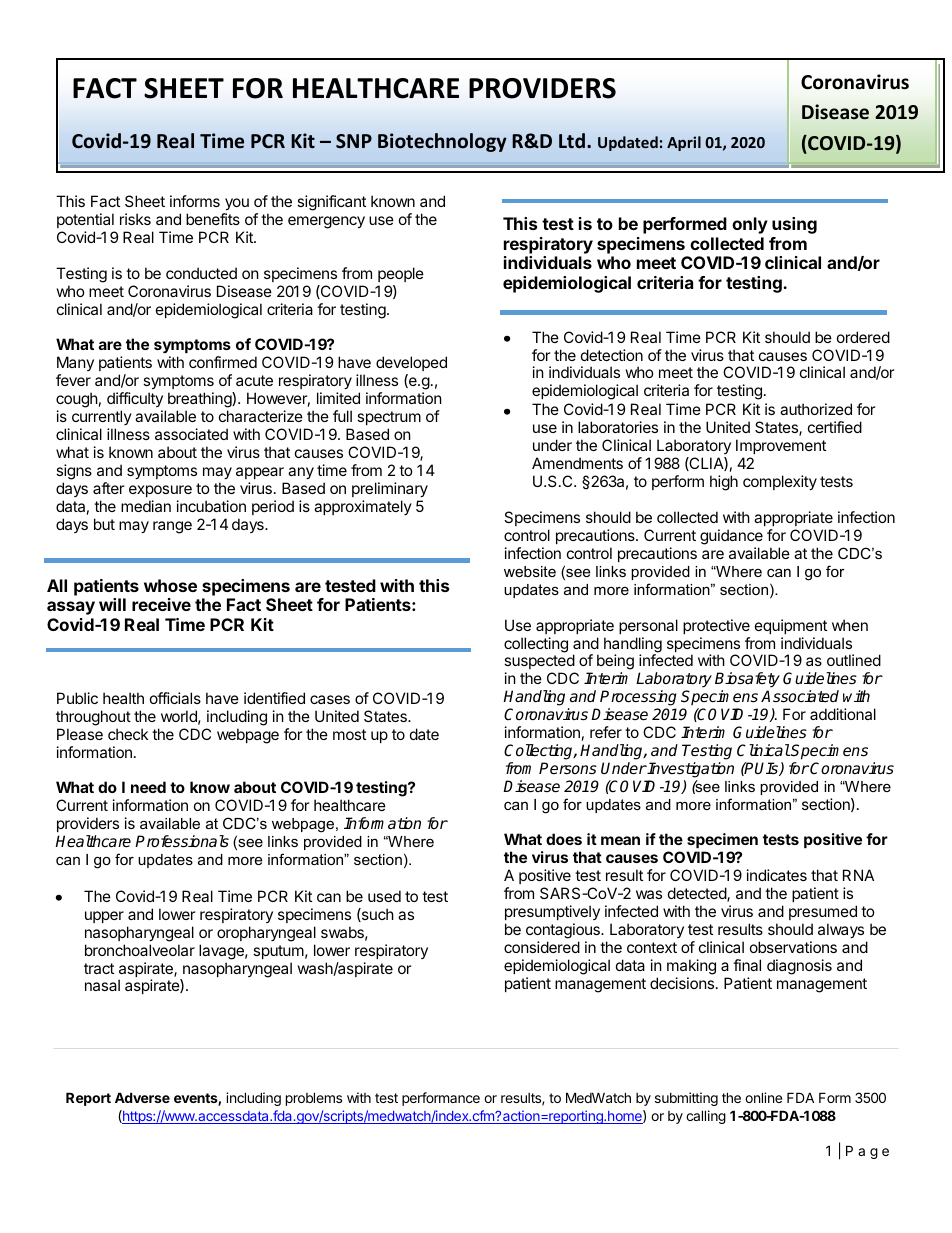 Image resolution: width=952 pixels, height=1233 pixels. I want to click on online, so click(763, 1097).
